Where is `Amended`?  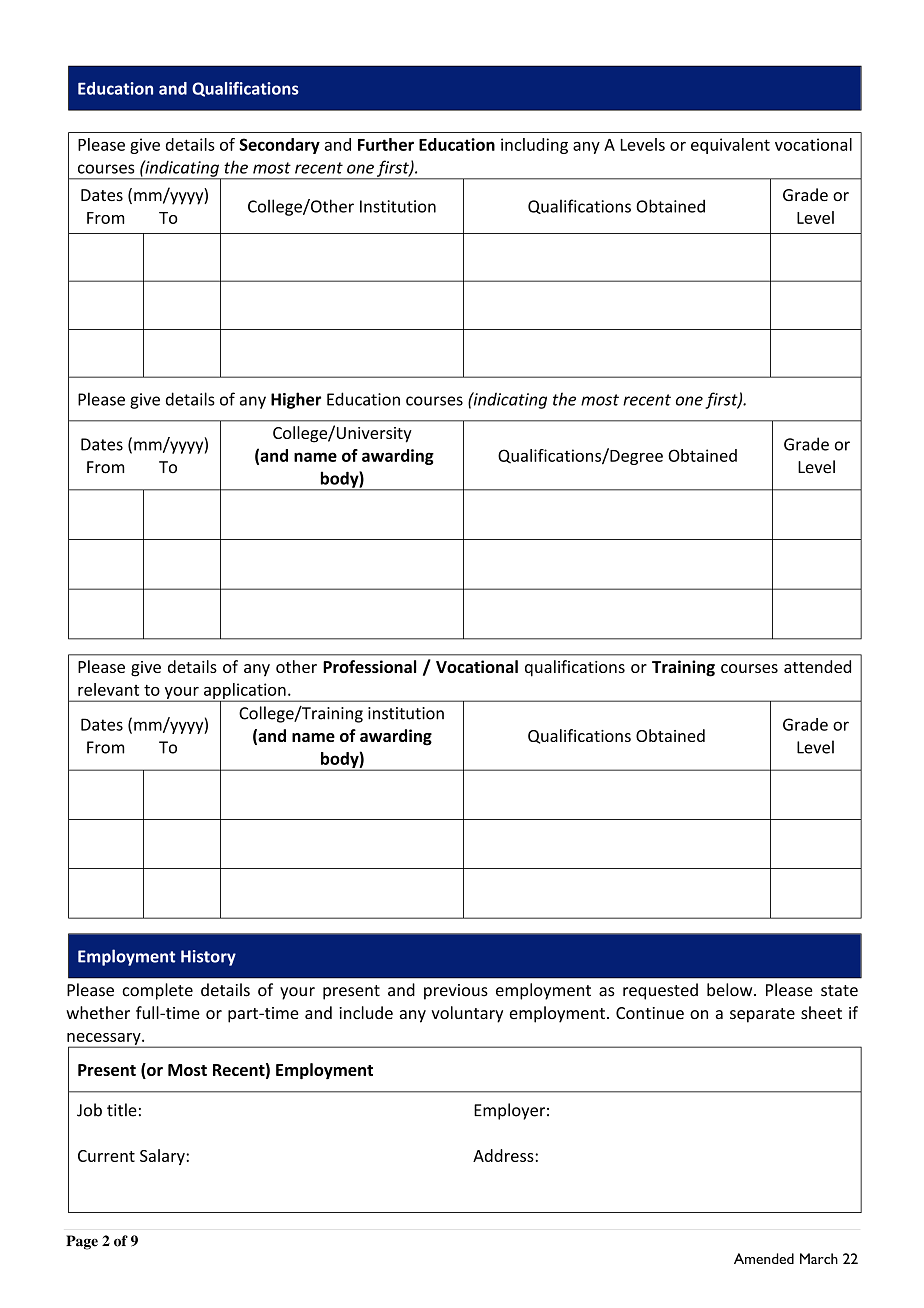
Amended is located at coordinates (764, 1258).
